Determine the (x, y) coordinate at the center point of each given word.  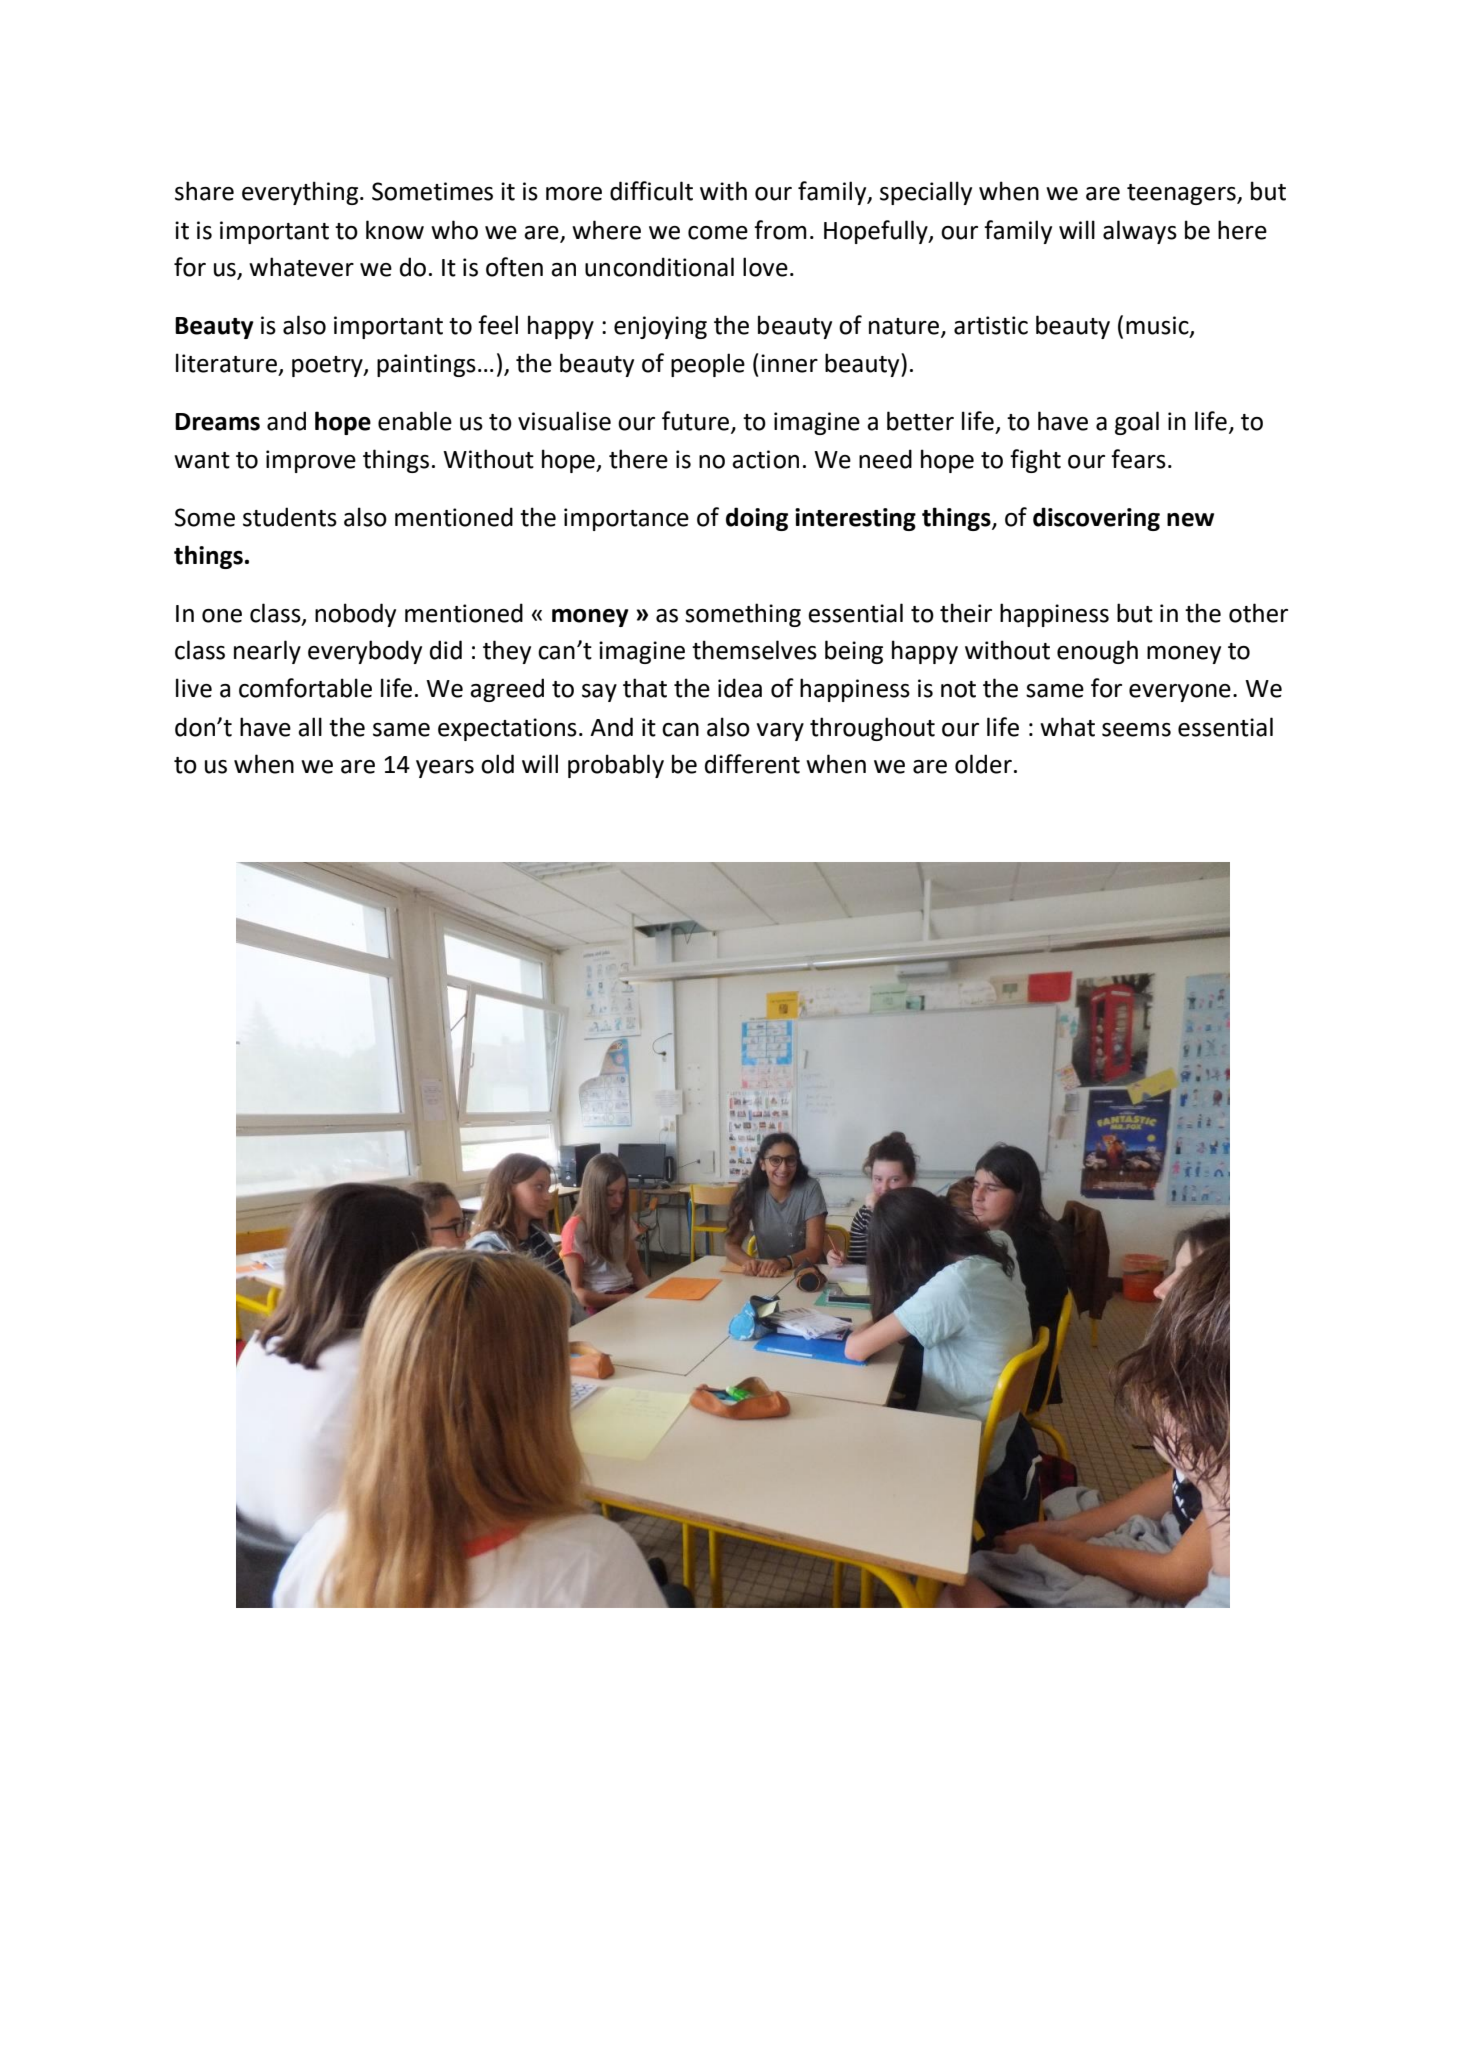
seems (1136, 730)
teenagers (1182, 194)
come (718, 233)
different (752, 764)
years (445, 769)
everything (301, 193)
